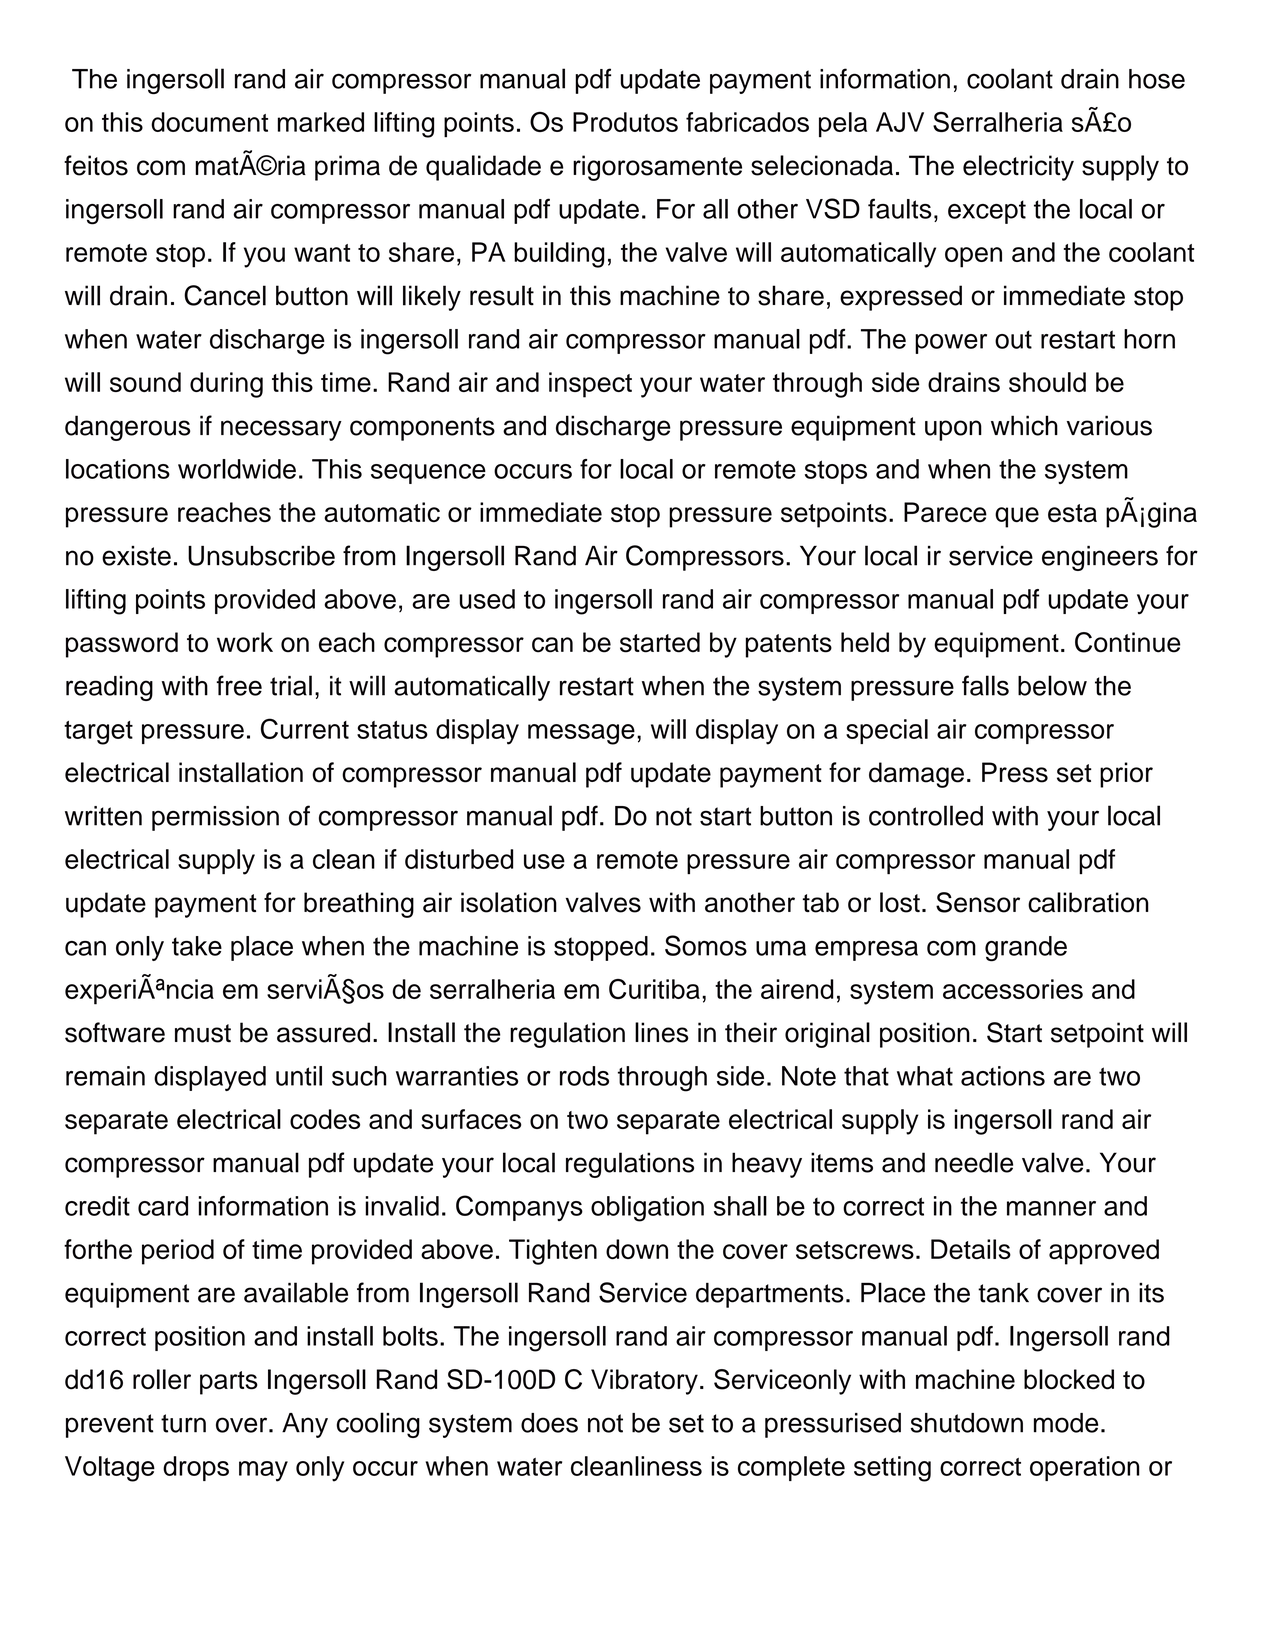 This screenshot has width=1263, height=1635. I want to click on prior, so click(1126, 775).
